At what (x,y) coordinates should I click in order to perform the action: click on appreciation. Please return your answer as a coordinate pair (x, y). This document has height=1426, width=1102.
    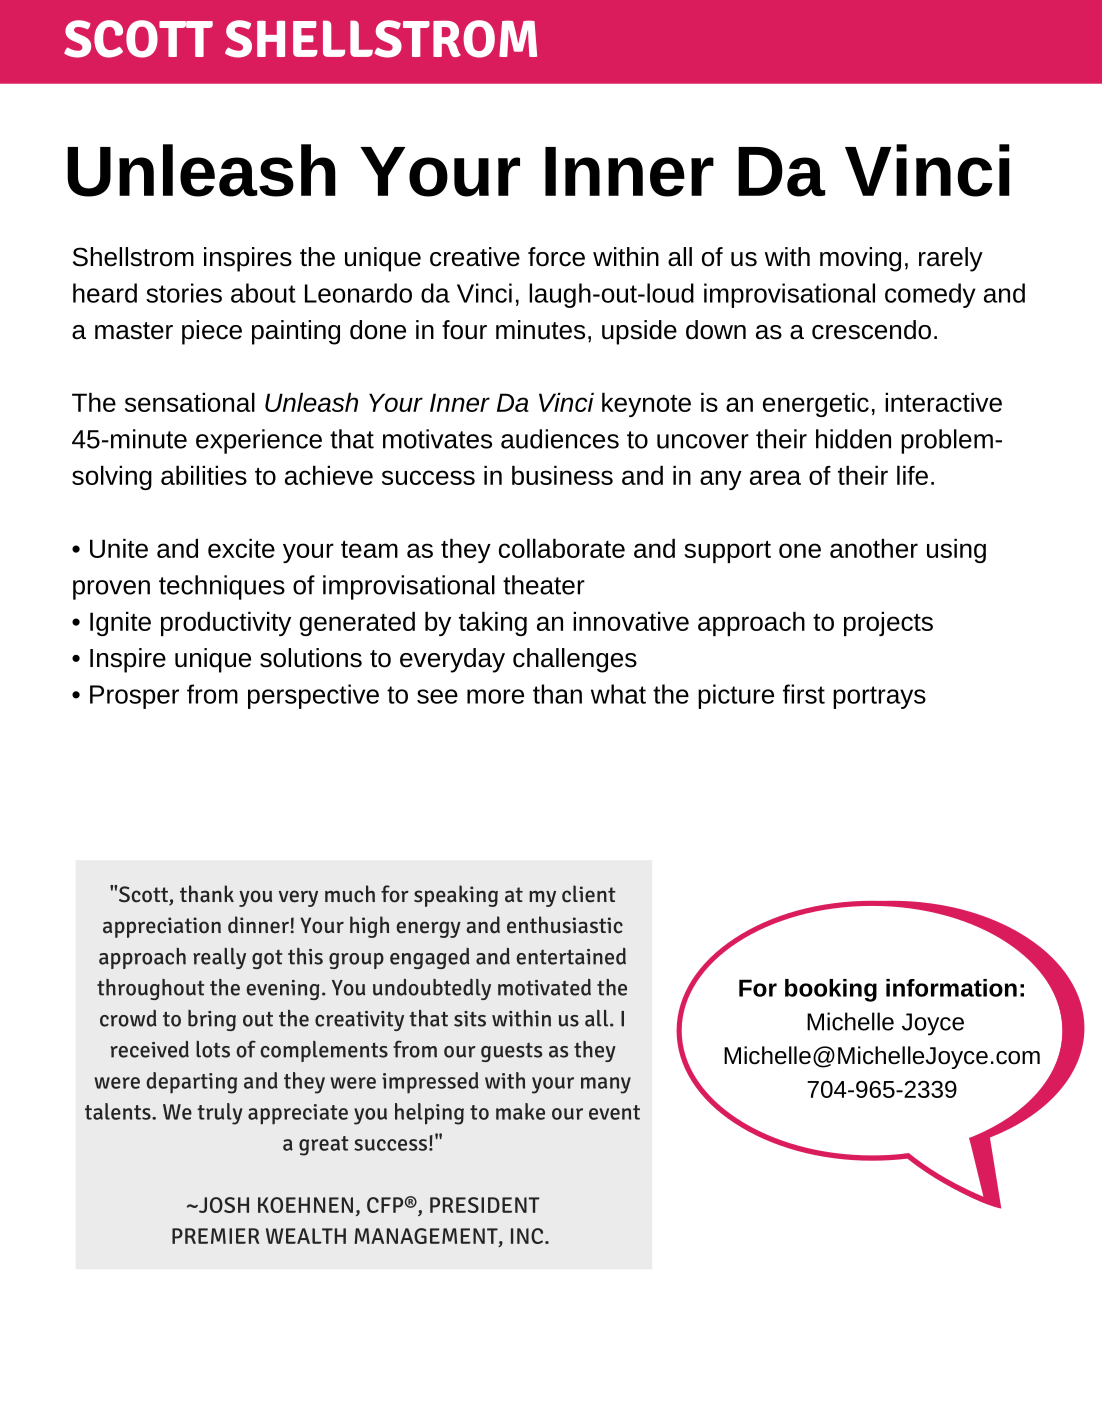
    Looking at the image, I should click on (162, 927).
